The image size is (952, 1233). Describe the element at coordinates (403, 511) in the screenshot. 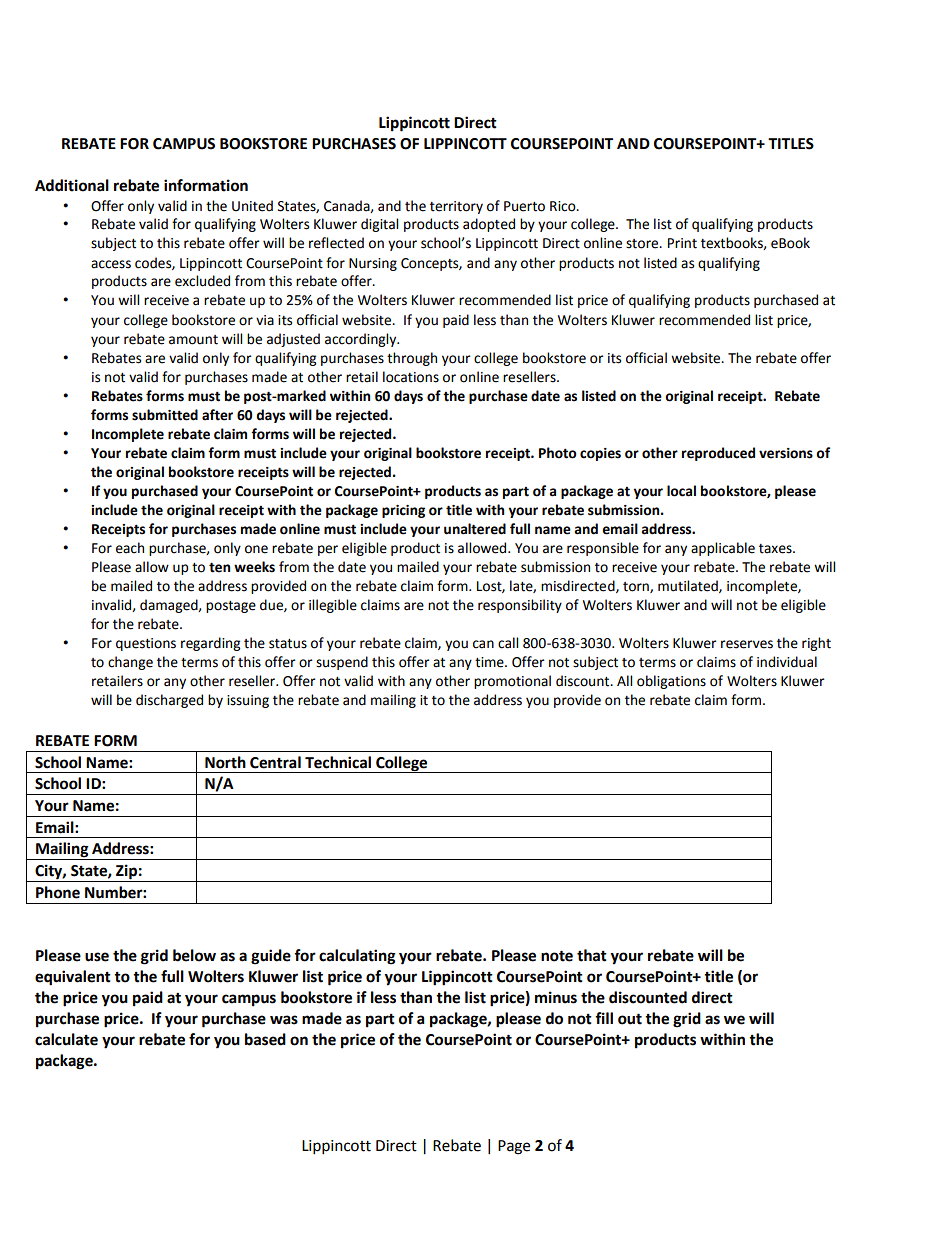

I see `pricing` at that location.
